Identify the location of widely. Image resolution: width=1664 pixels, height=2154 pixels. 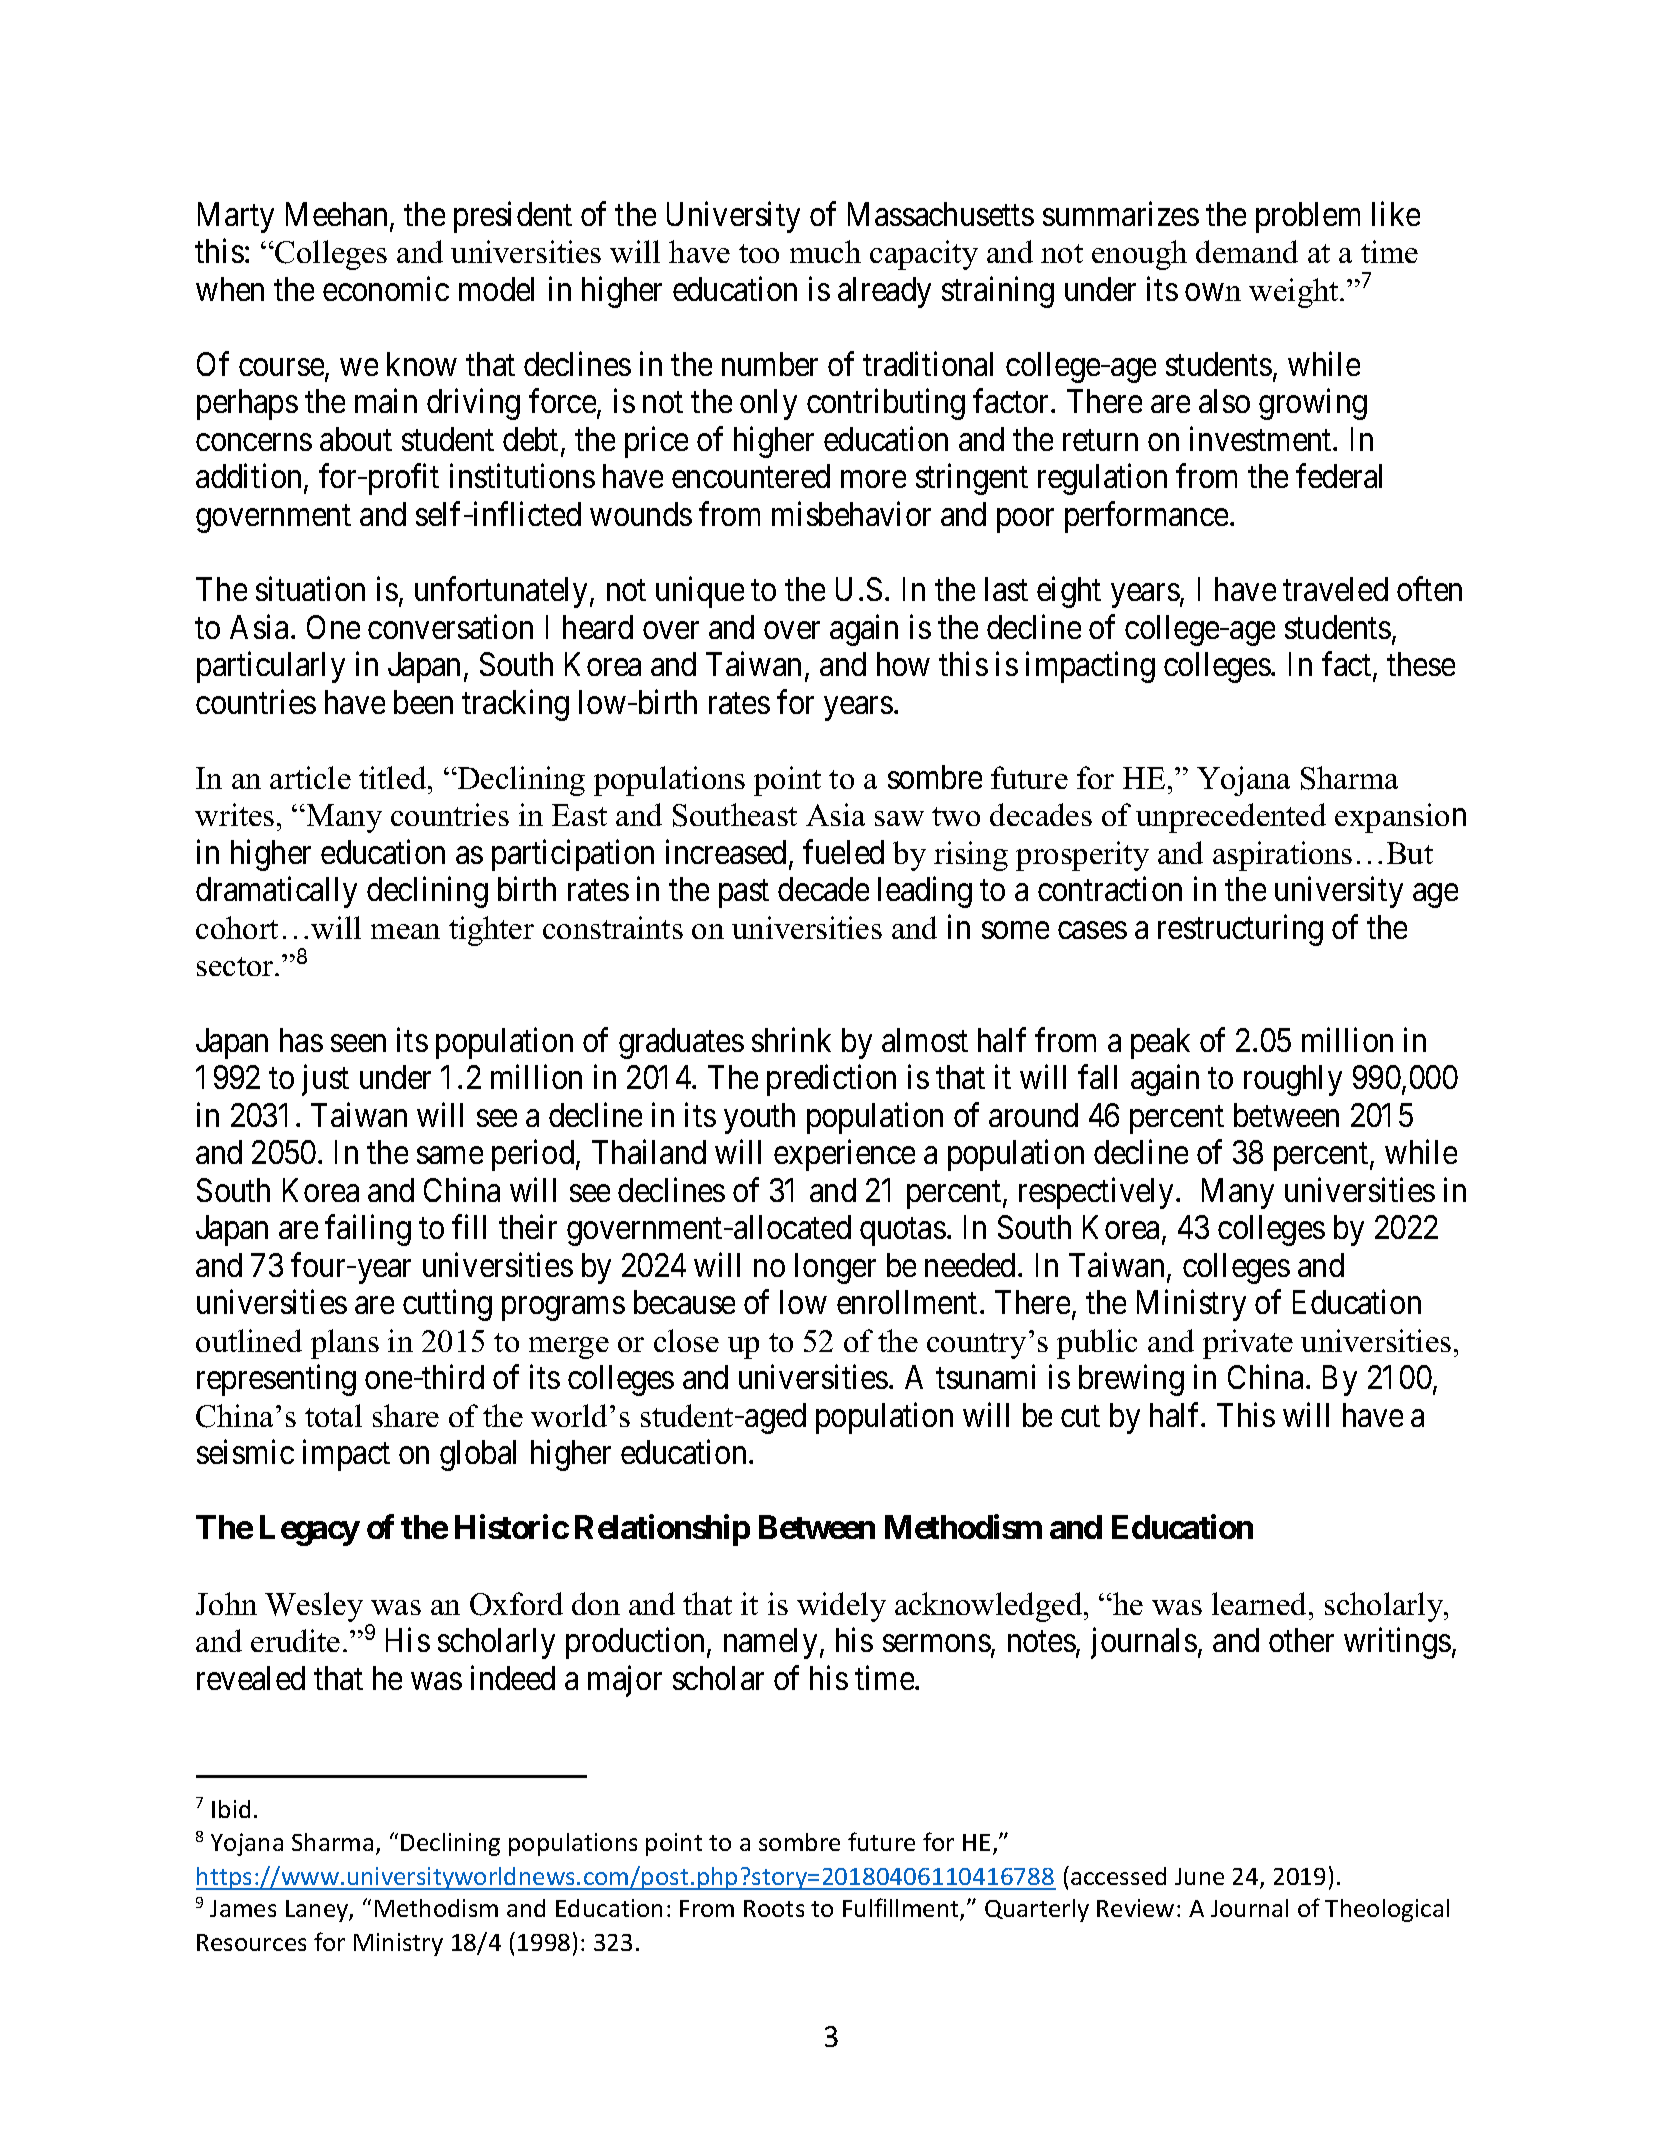
(841, 1607).
